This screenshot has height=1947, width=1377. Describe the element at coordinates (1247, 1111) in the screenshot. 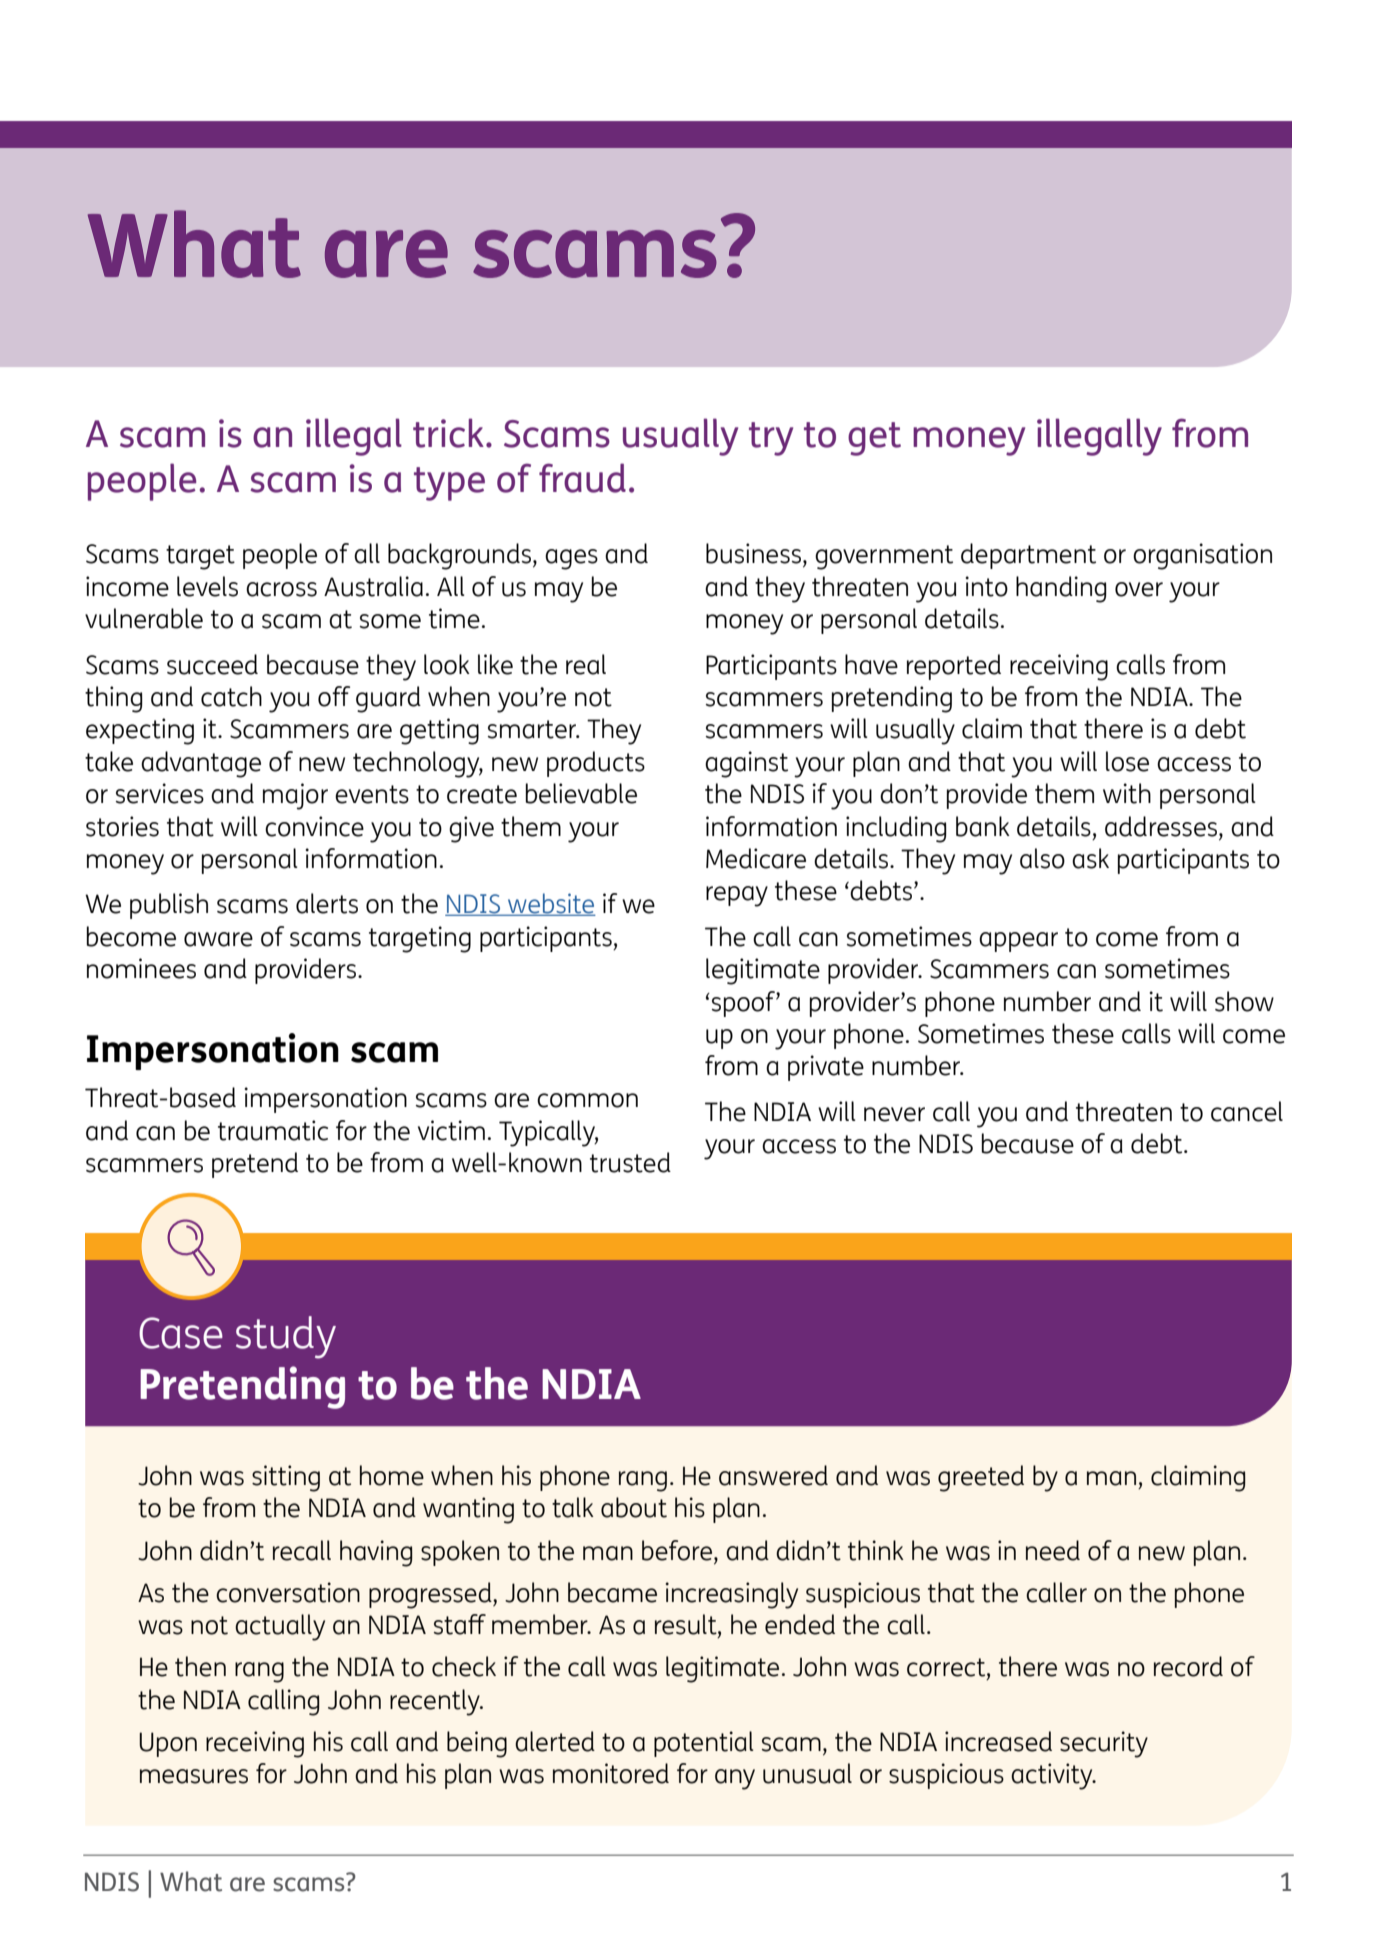

I see `cancel` at that location.
